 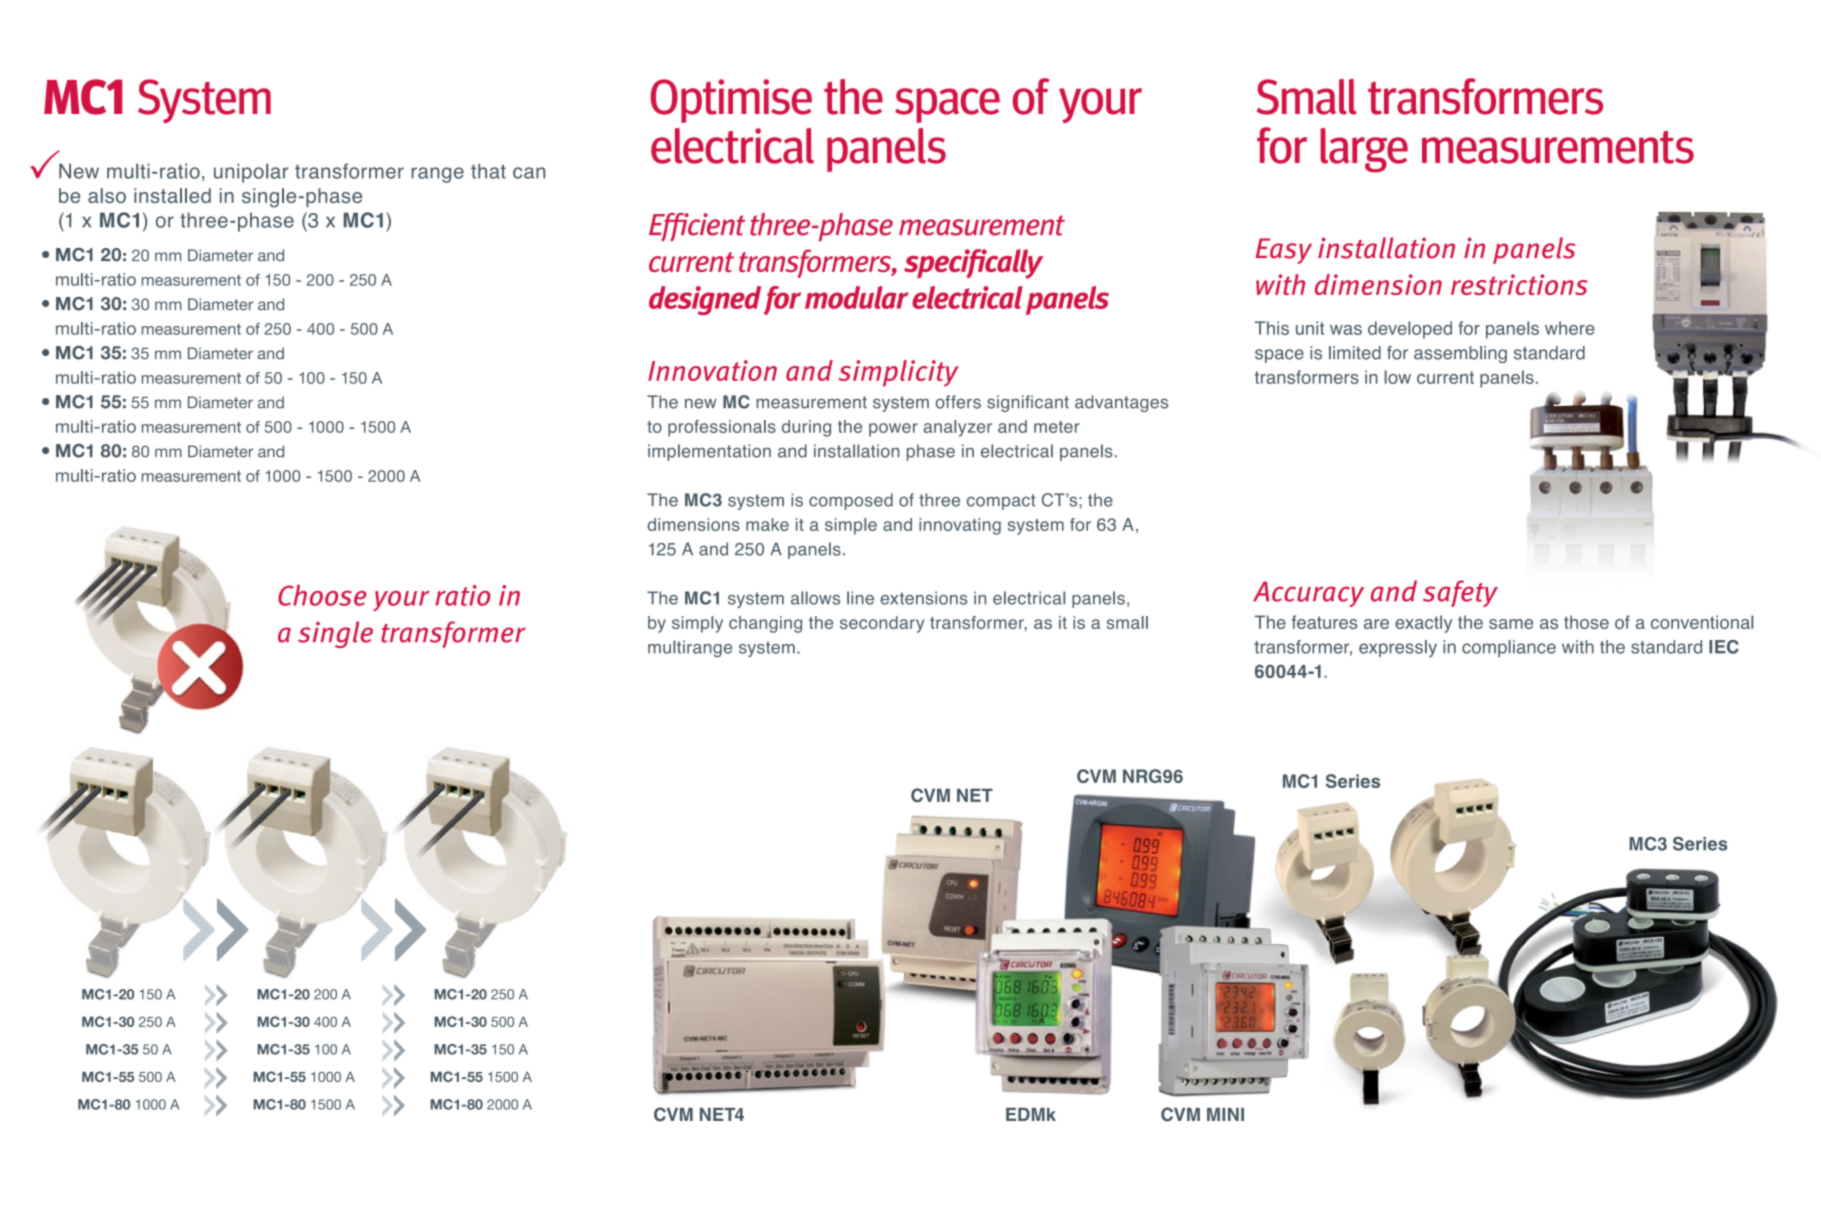 I want to click on changing, so click(x=765, y=624).
